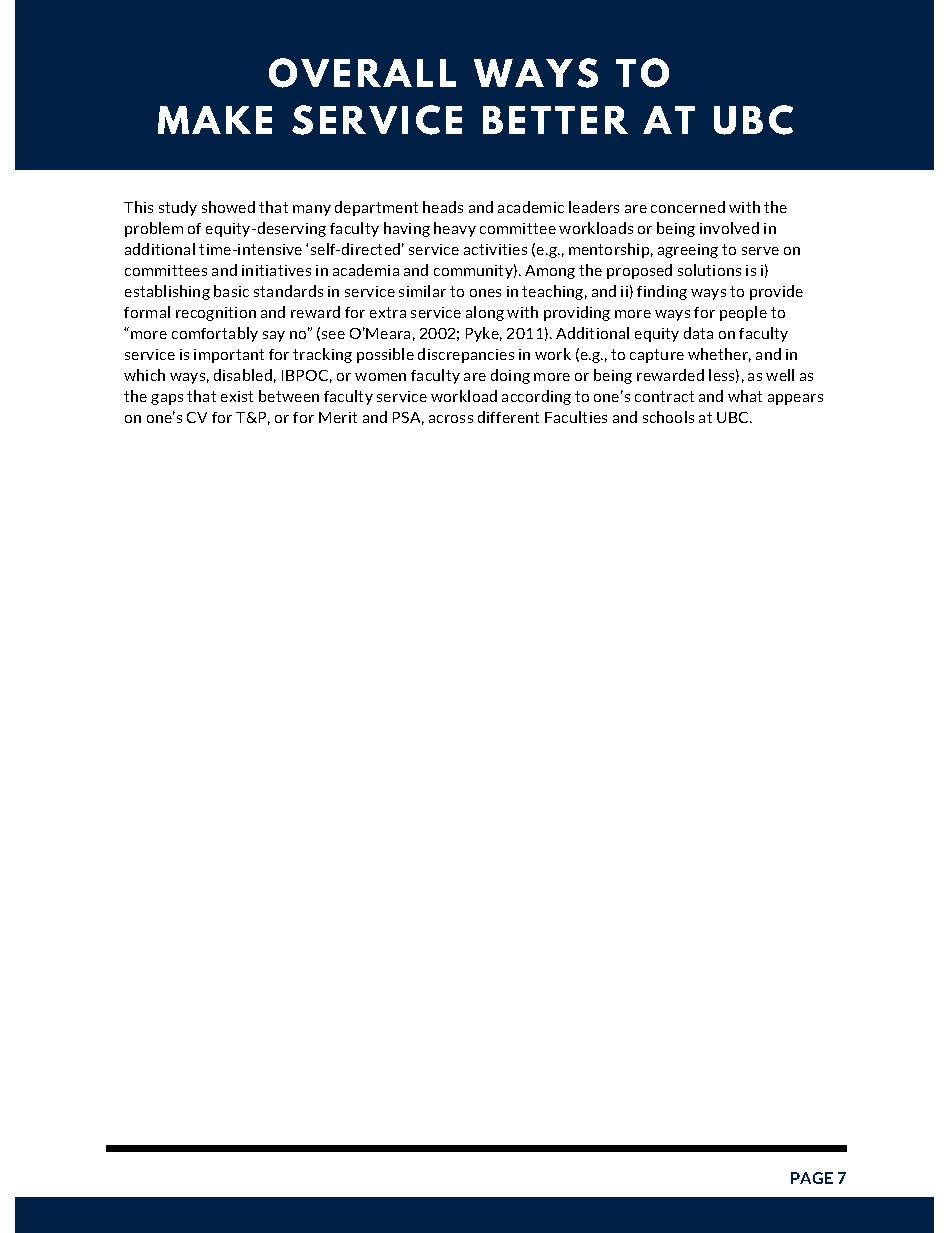 Image resolution: width=952 pixels, height=1233 pixels. I want to click on Merit, so click(338, 417).
